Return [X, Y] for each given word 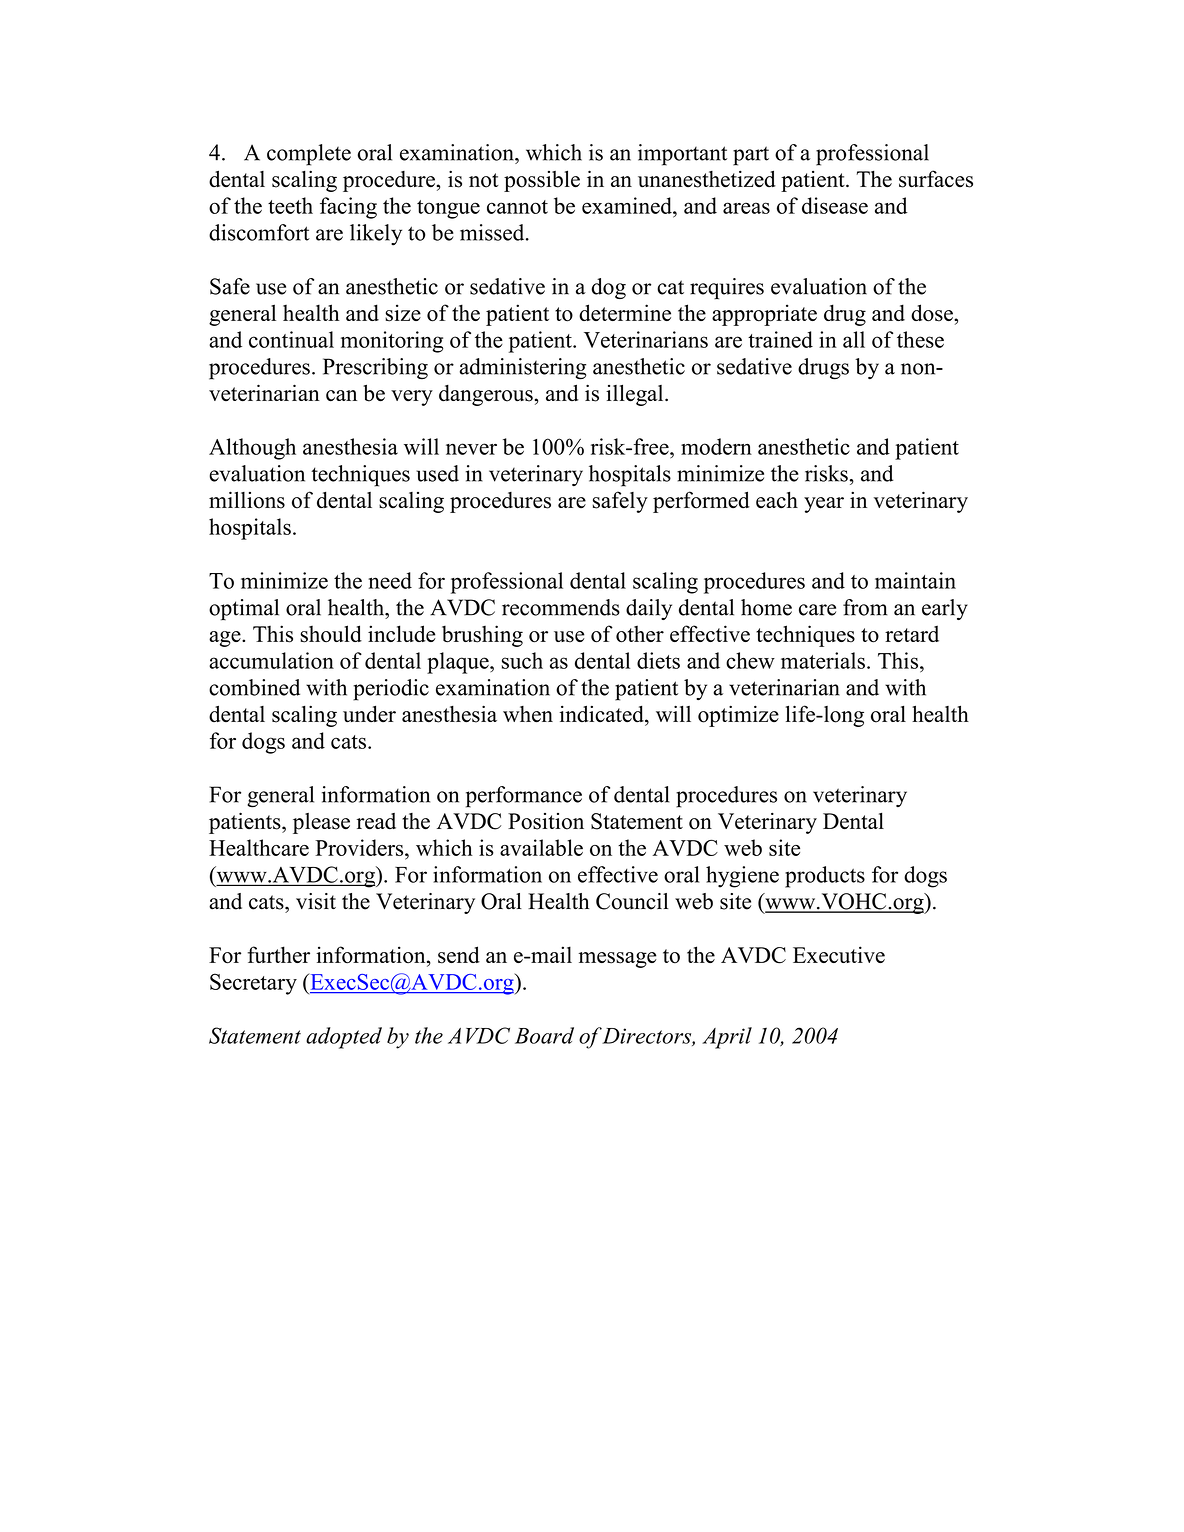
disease [835, 205]
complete [309, 155]
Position [546, 821]
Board [544, 1035]
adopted [344, 1038]
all [854, 339]
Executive [839, 954]
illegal [636, 395]
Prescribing [375, 369]
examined [628, 205]
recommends [561, 607]
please [321, 823]
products [825, 877]
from [865, 607]
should [331, 634]
